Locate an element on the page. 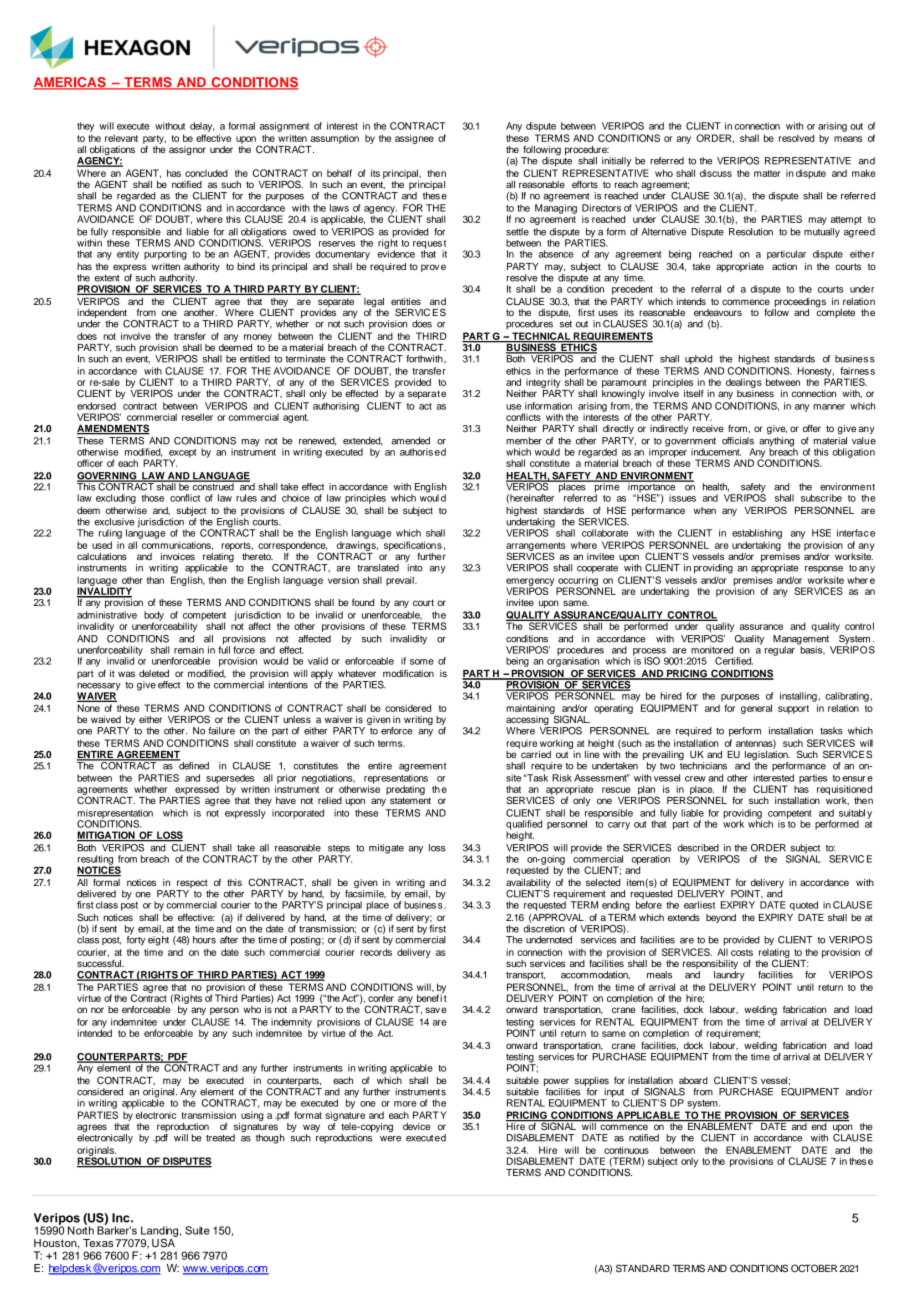  availability is located at coordinates (528, 885).
